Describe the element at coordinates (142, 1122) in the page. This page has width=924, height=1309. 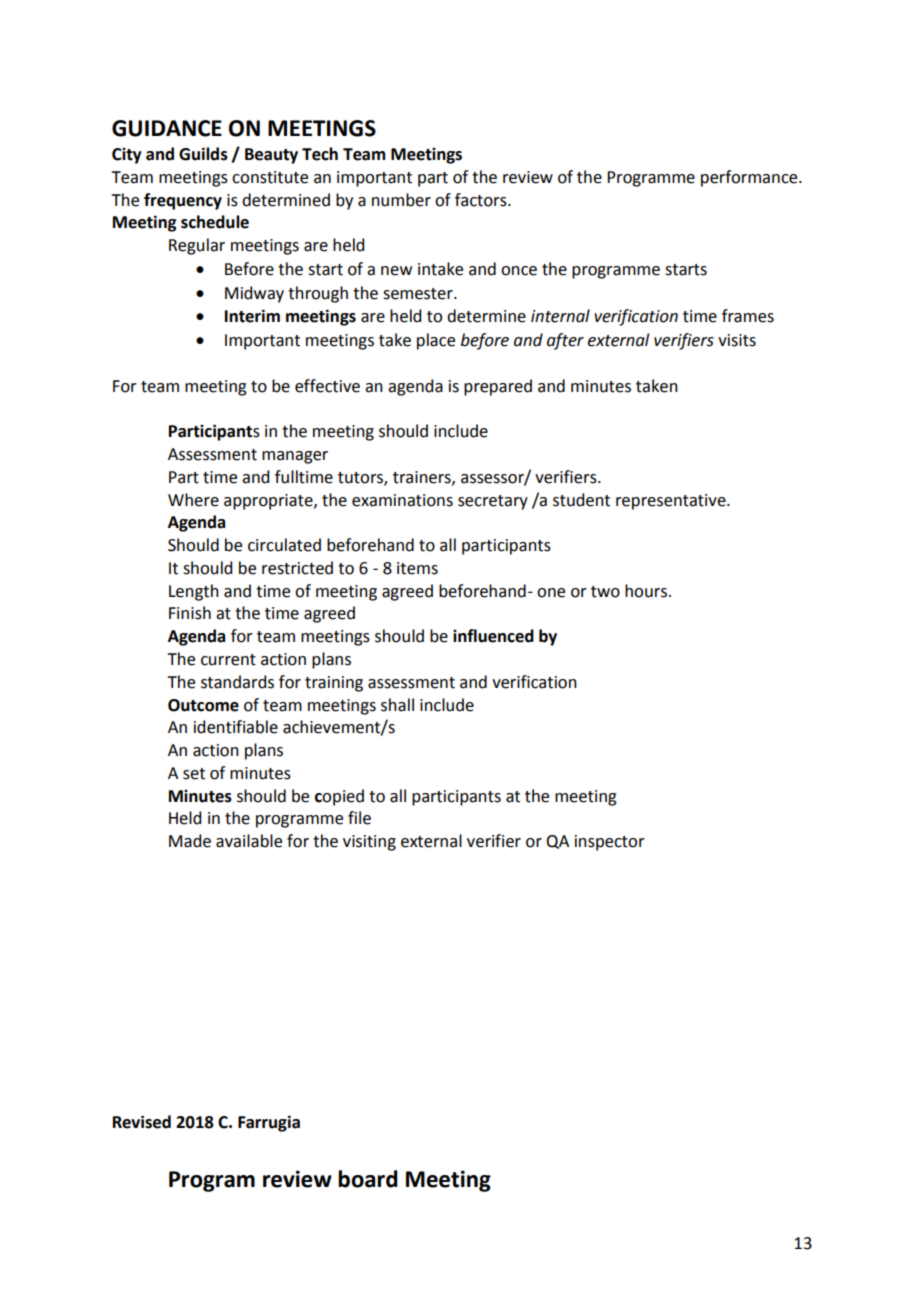
I see `Revised` at that location.
